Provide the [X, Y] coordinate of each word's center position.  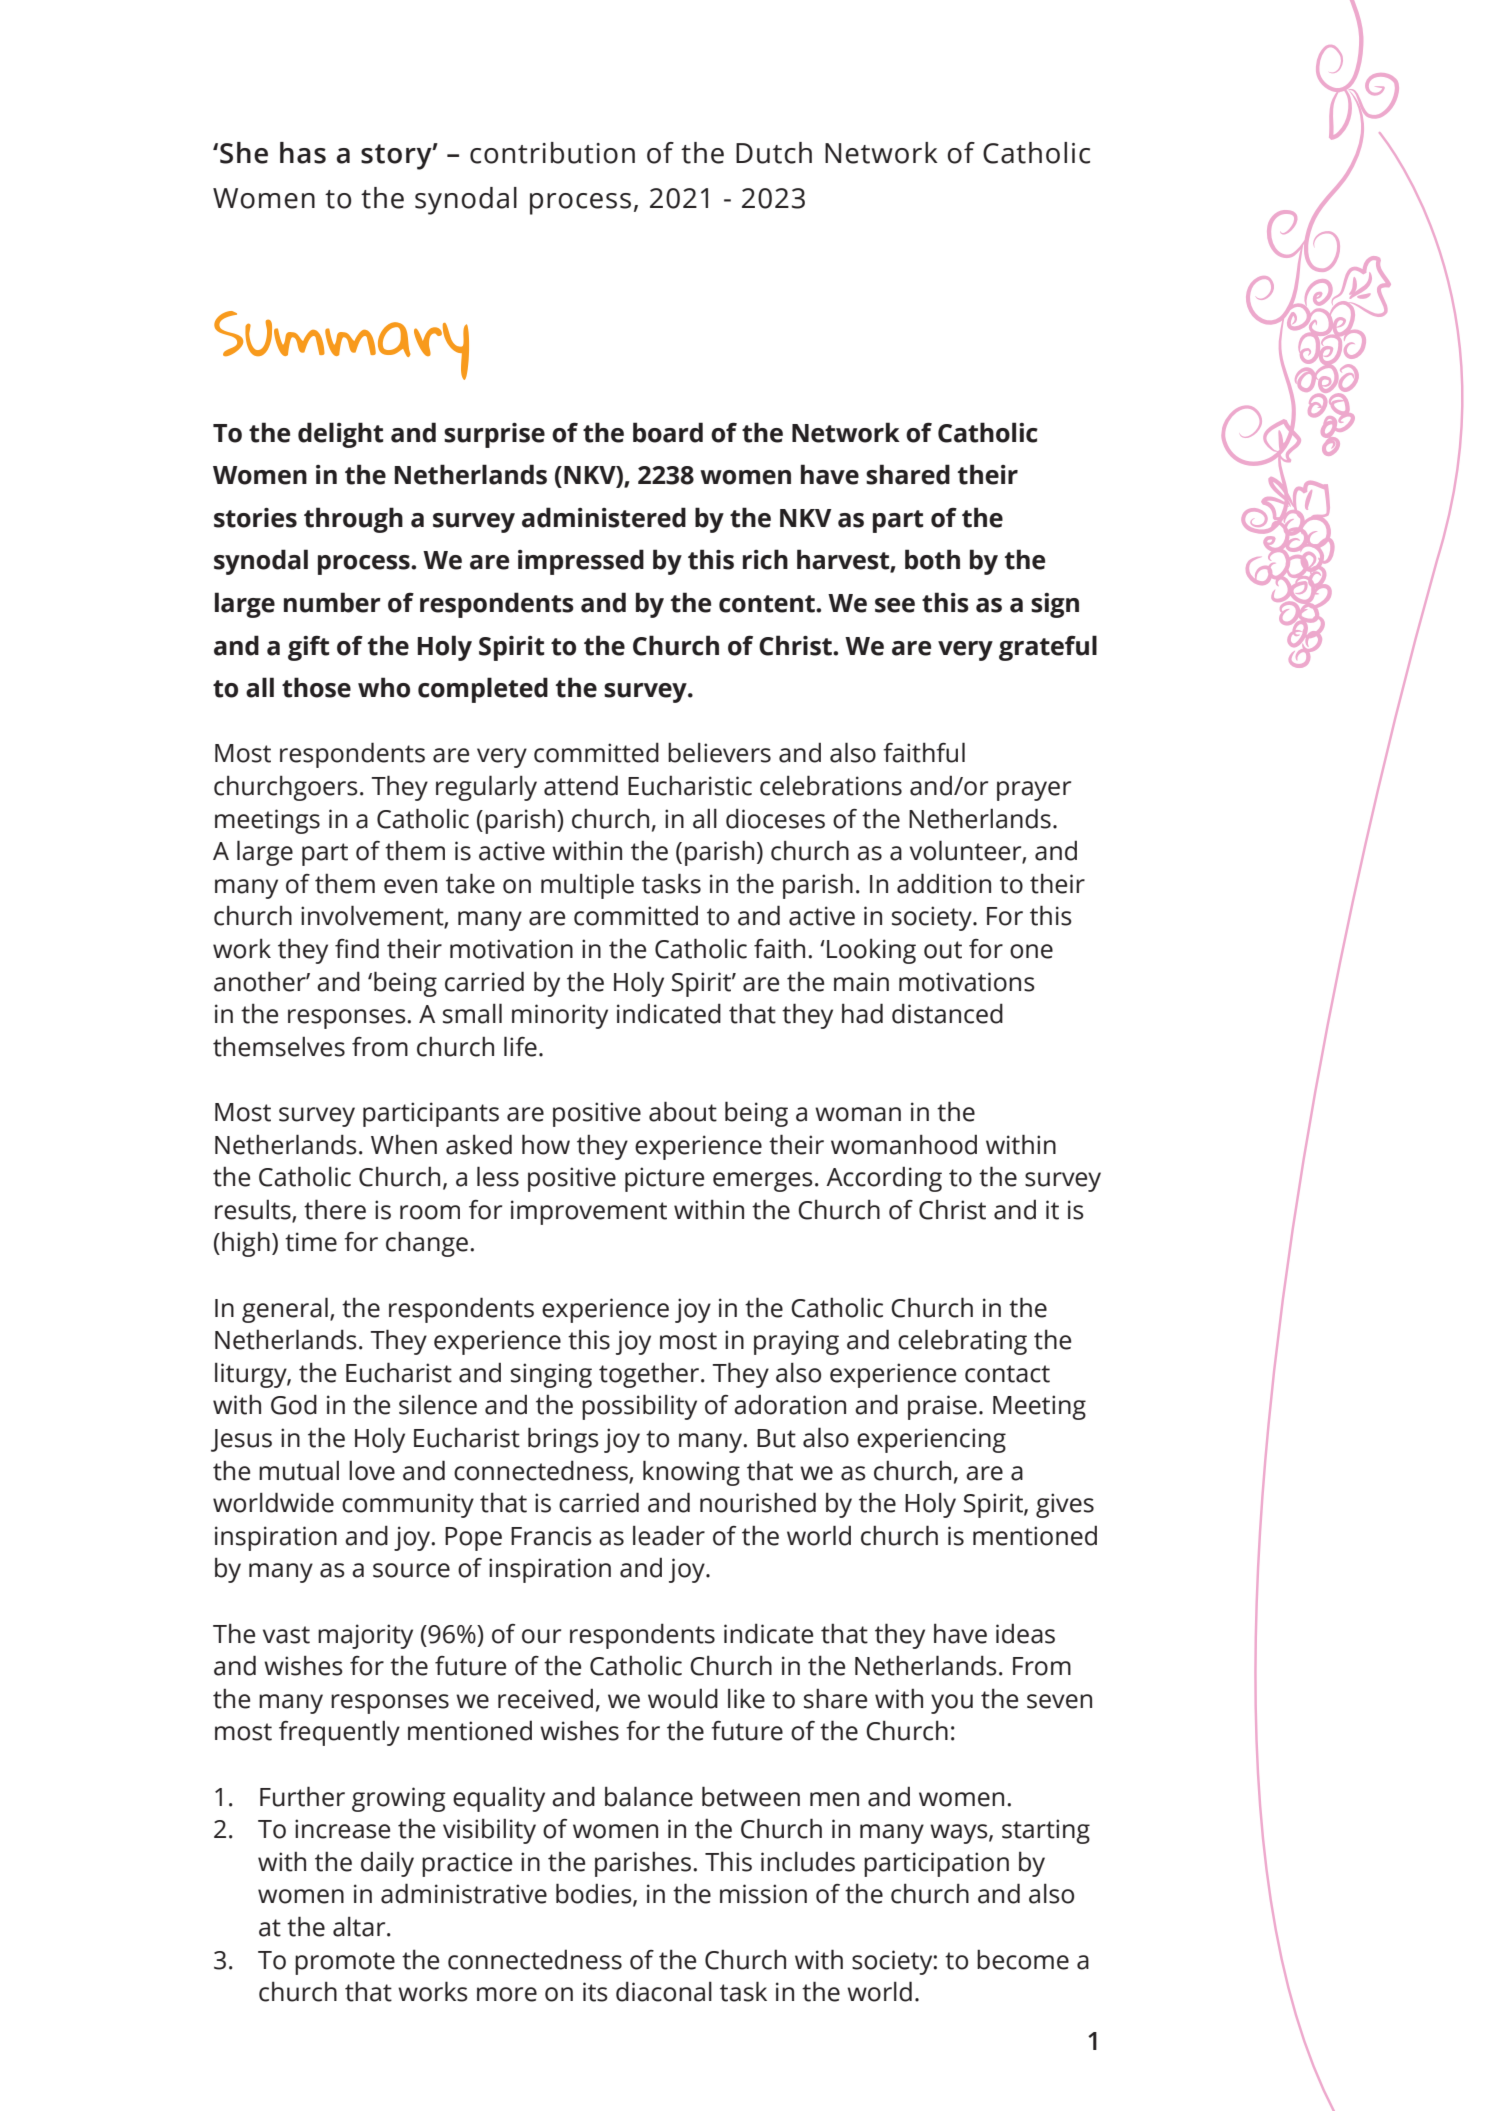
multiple [587, 886]
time [311, 1242]
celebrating [962, 1342]
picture [664, 1179]
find [357, 948]
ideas [1025, 1633]
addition [944, 883]
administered [604, 517]
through [353, 520]
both [932, 559]
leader [669, 1535]
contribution [552, 153]
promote [345, 1963]
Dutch [774, 153]
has [303, 153]
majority [365, 1636]
